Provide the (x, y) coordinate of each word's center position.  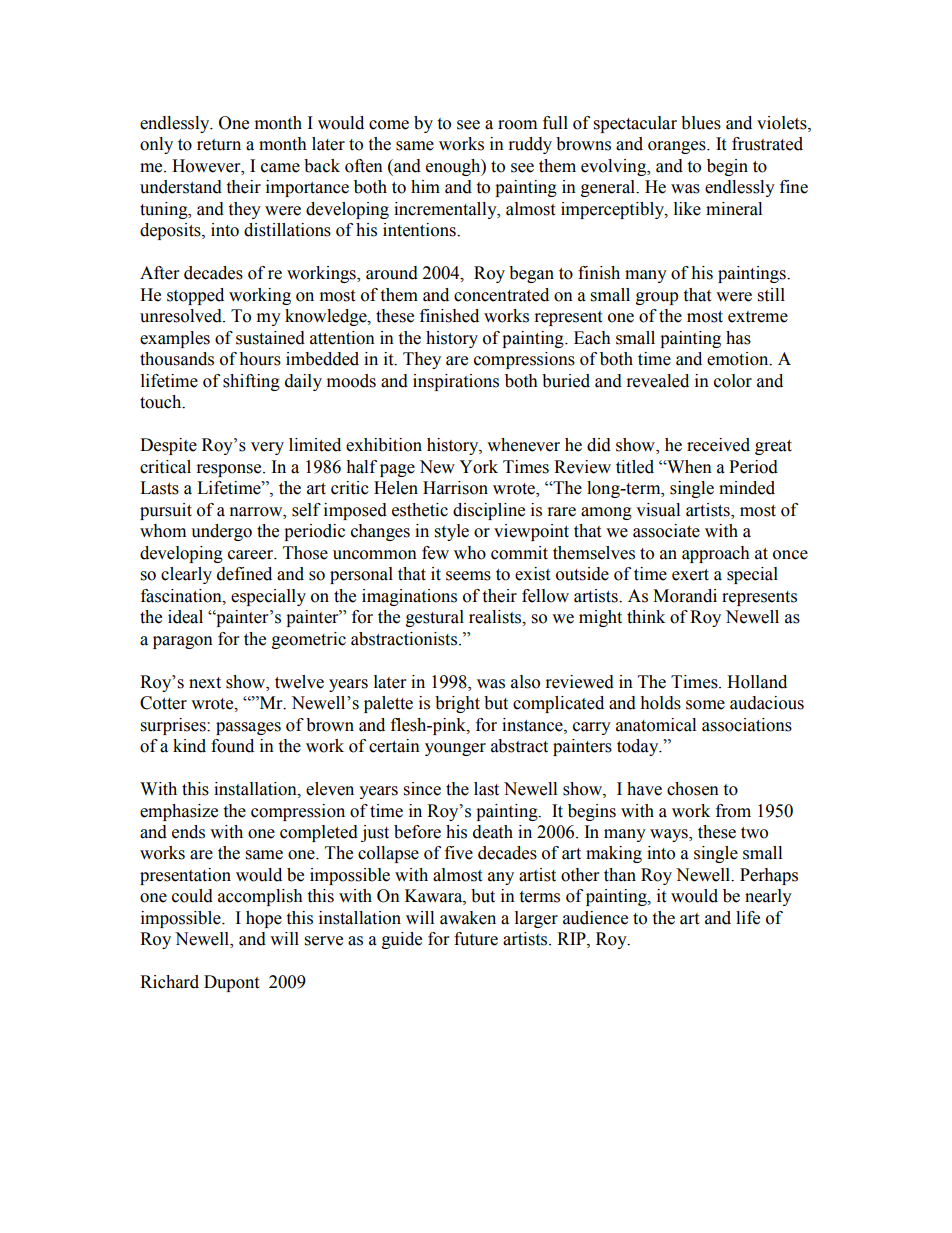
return (219, 145)
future (476, 939)
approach (716, 554)
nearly (768, 897)
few (435, 553)
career (252, 555)
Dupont (231, 983)
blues (701, 123)
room (517, 125)
